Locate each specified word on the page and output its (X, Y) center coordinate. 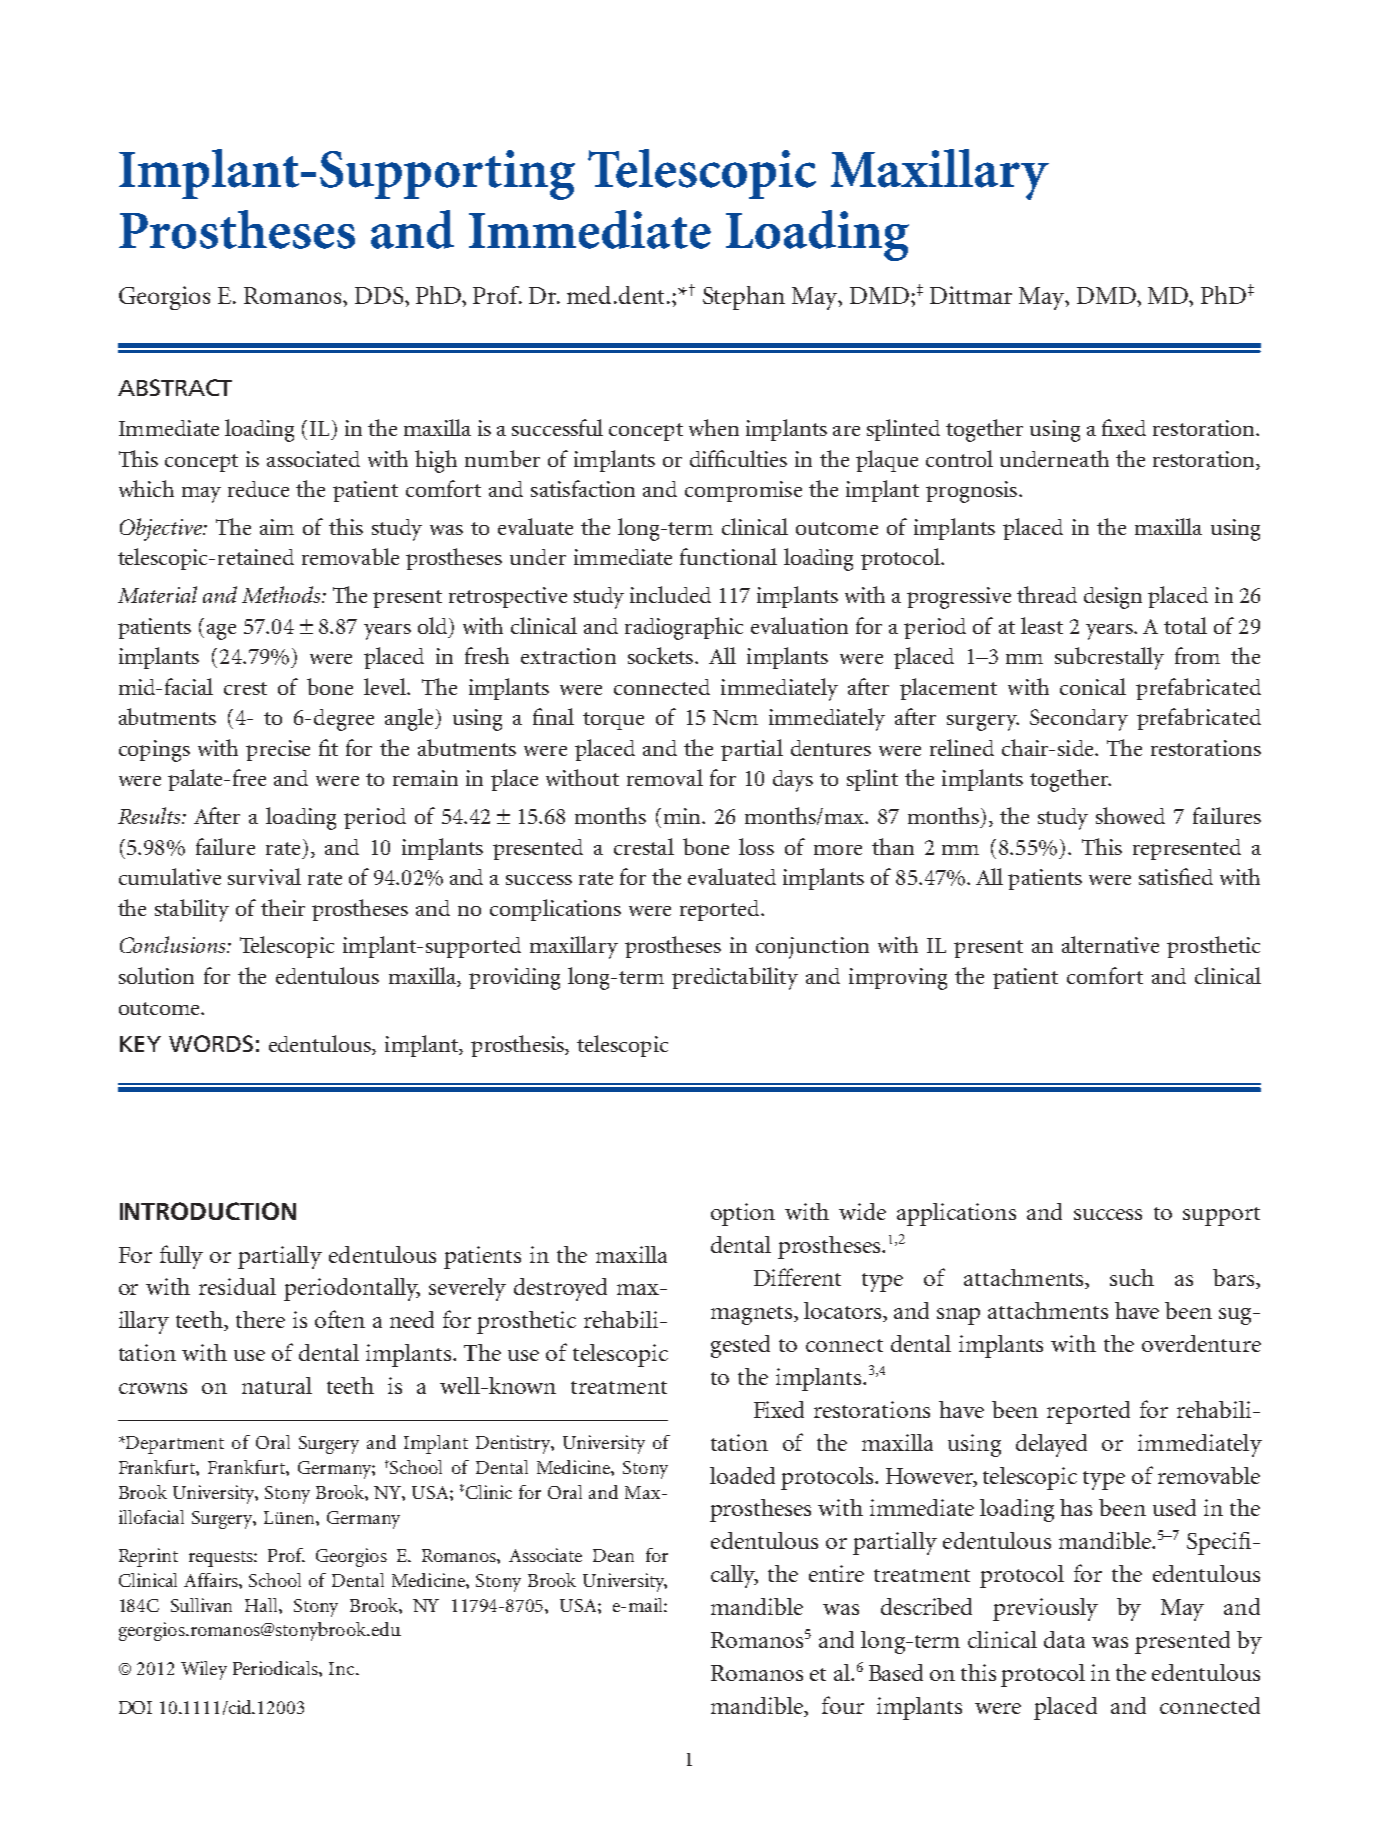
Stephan (744, 298)
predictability (735, 978)
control (959, 458)
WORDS (211, 1043)
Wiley (204, 1670)
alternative (1110, 944)
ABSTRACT (175, 387)
